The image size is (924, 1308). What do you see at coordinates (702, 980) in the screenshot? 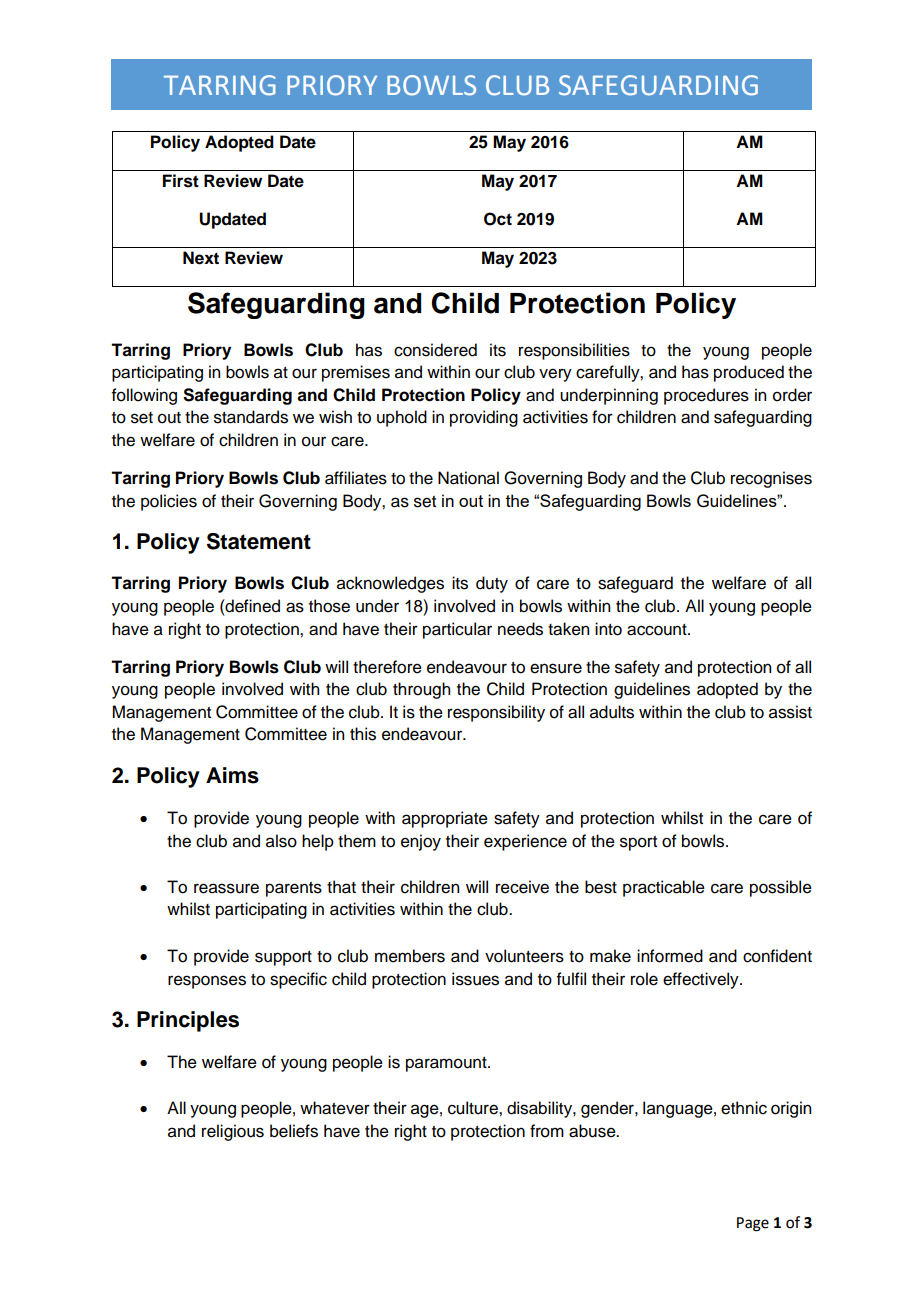
I see `effectively` at bounding box center [702, 980].
